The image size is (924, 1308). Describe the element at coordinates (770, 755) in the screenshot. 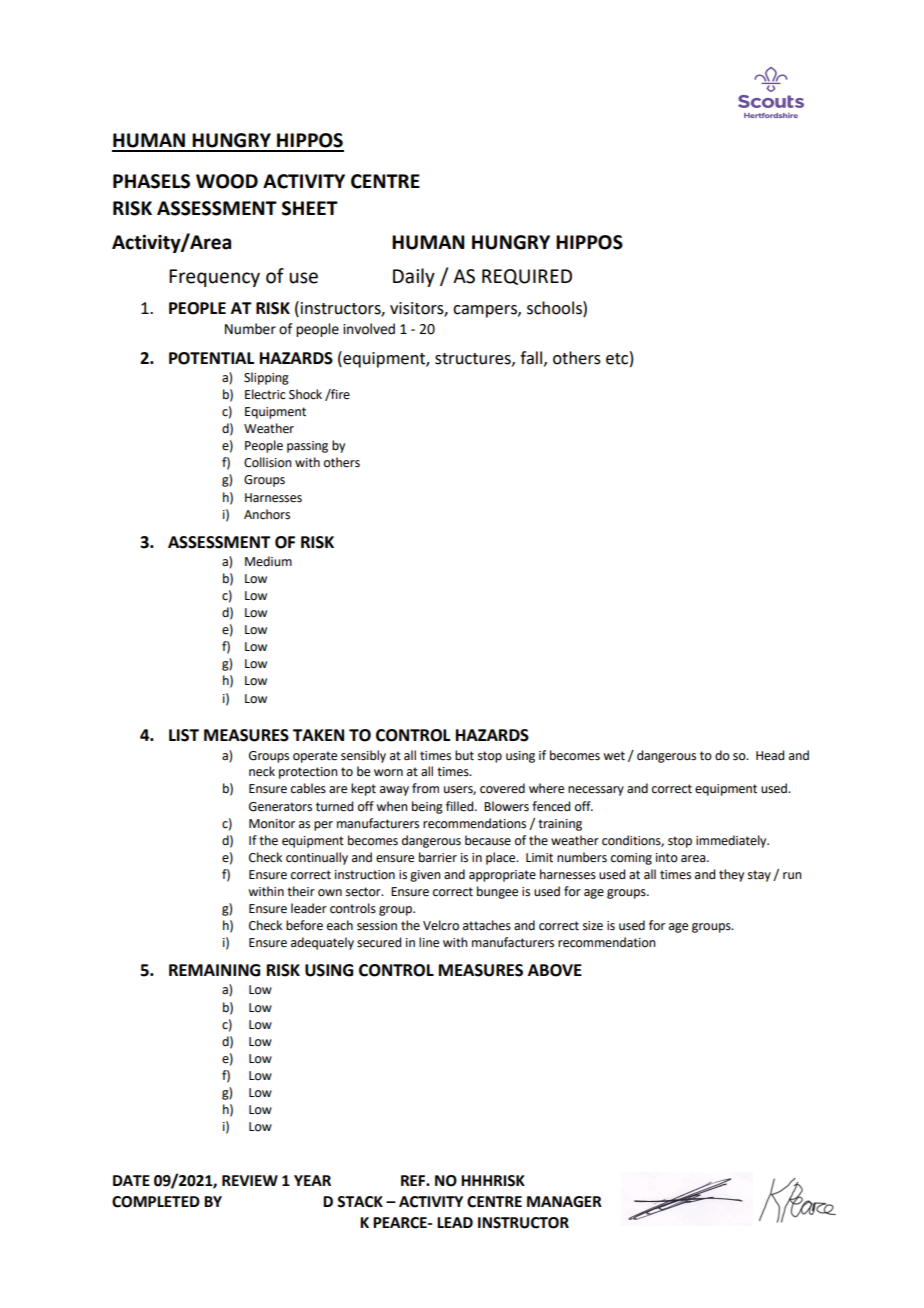

I see `Head` at that location.
